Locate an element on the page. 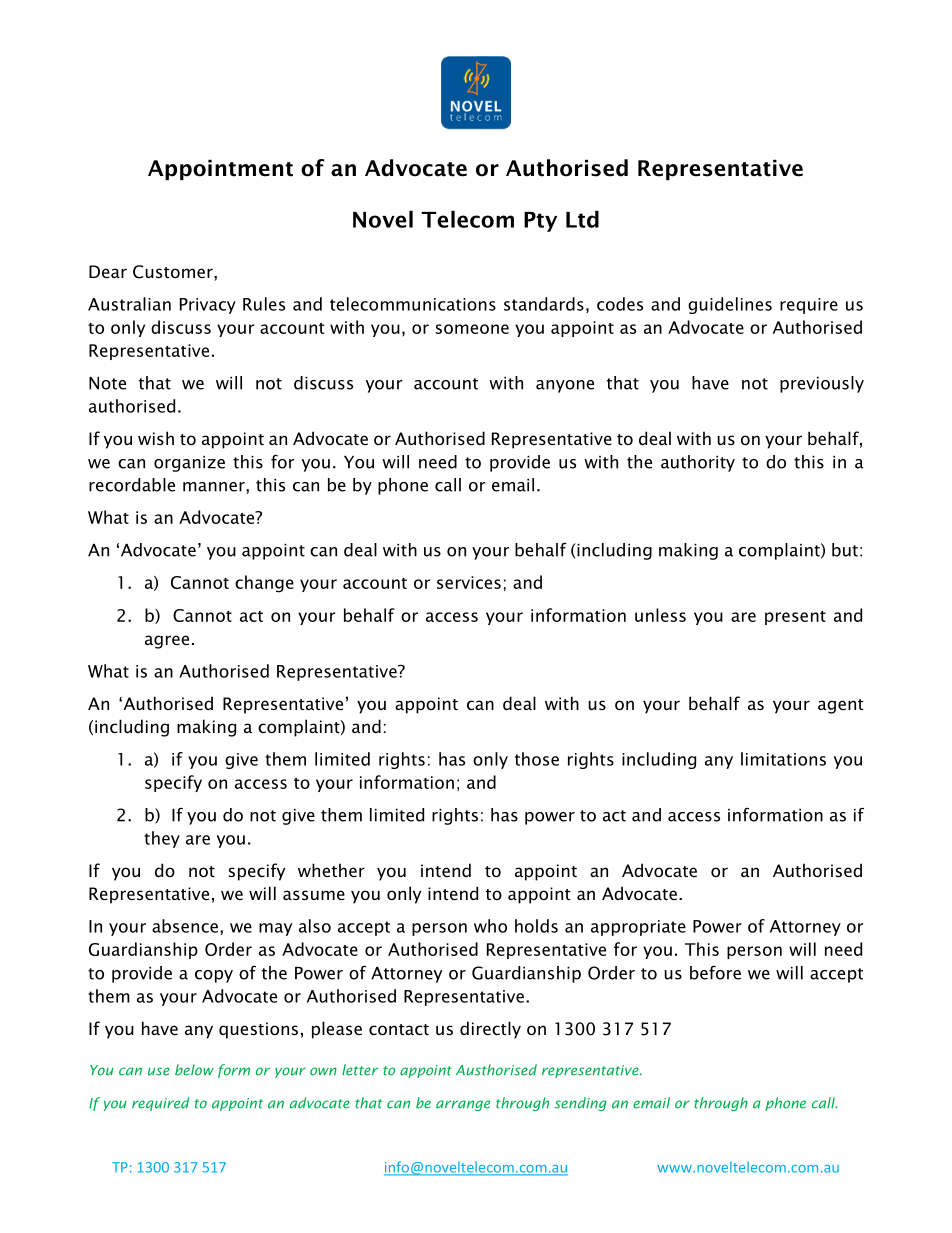 This image has width=952, height=1233. below is located at coordinates (194, 1070).
